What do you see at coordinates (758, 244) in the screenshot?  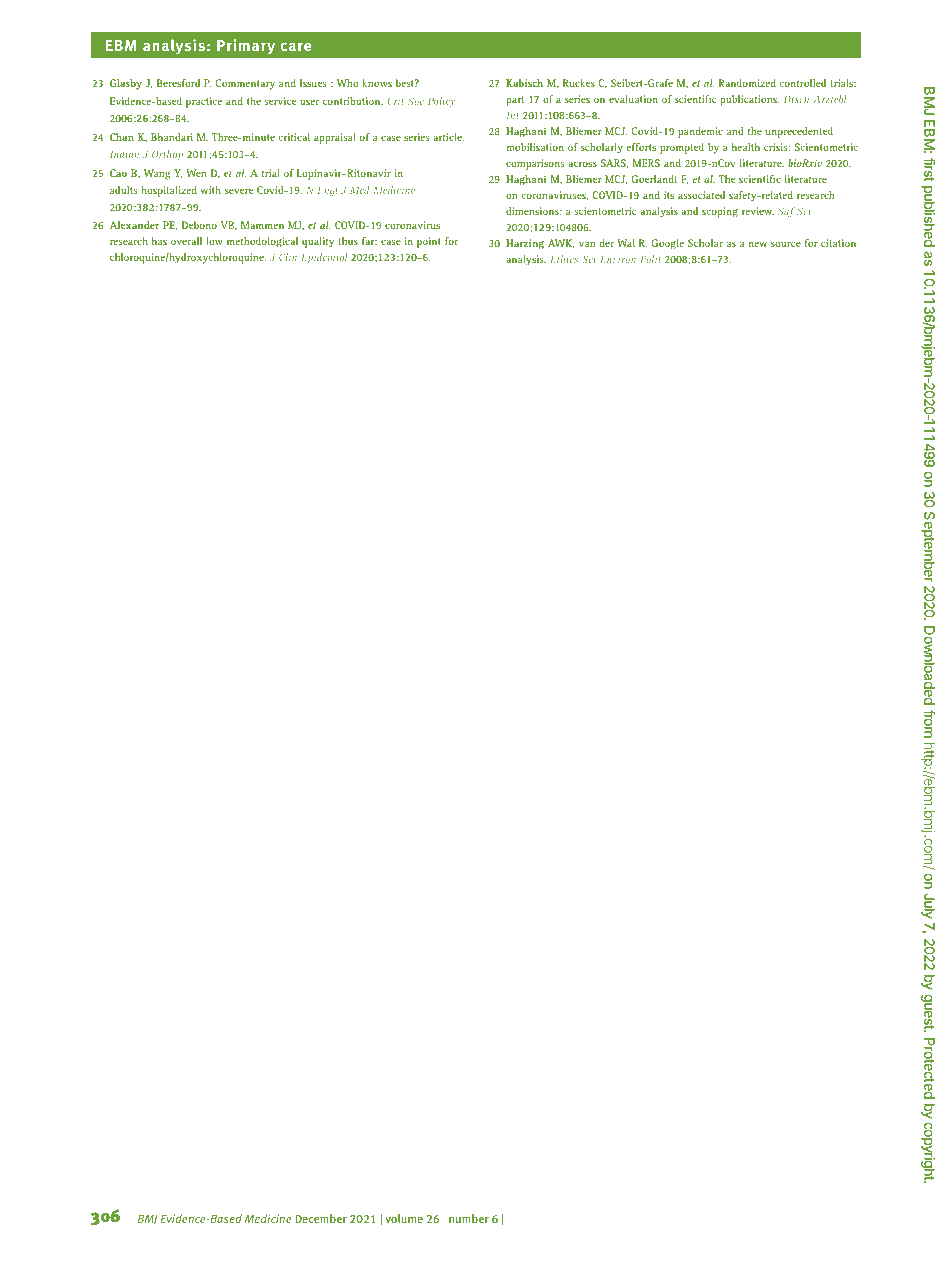 I see `new` at bounding box center [758, 244].
